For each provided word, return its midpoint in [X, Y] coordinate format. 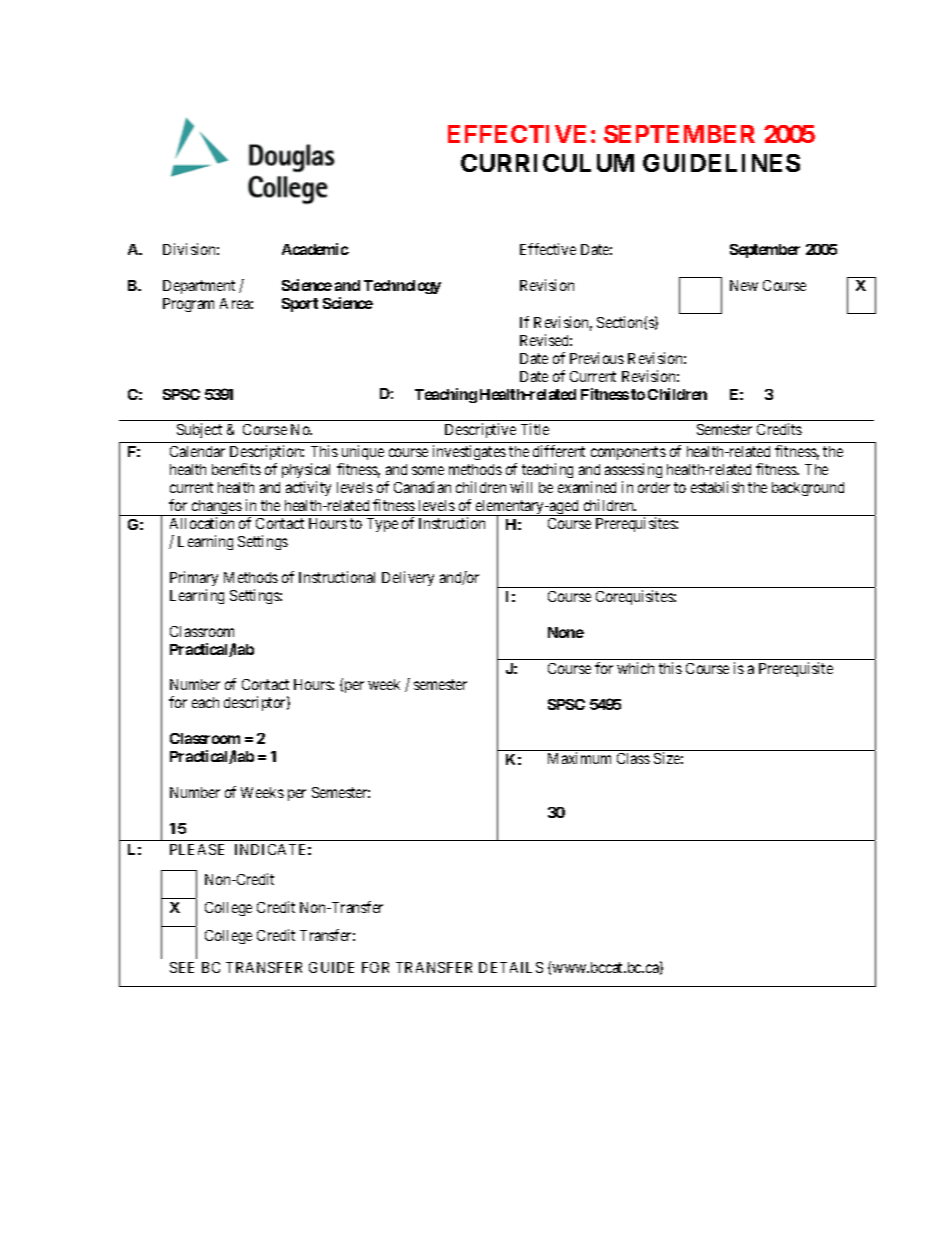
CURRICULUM [547, 163]
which [635, 668]
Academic [315, 249]
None [566, 632]
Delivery [408, 578]
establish [717, 487]
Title [535, 429]
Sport [300, 305]
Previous [597, 358]
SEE [182, 967]
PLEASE [197, 849]
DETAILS [511, 967]
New [744, 285]
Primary [194, 578]
